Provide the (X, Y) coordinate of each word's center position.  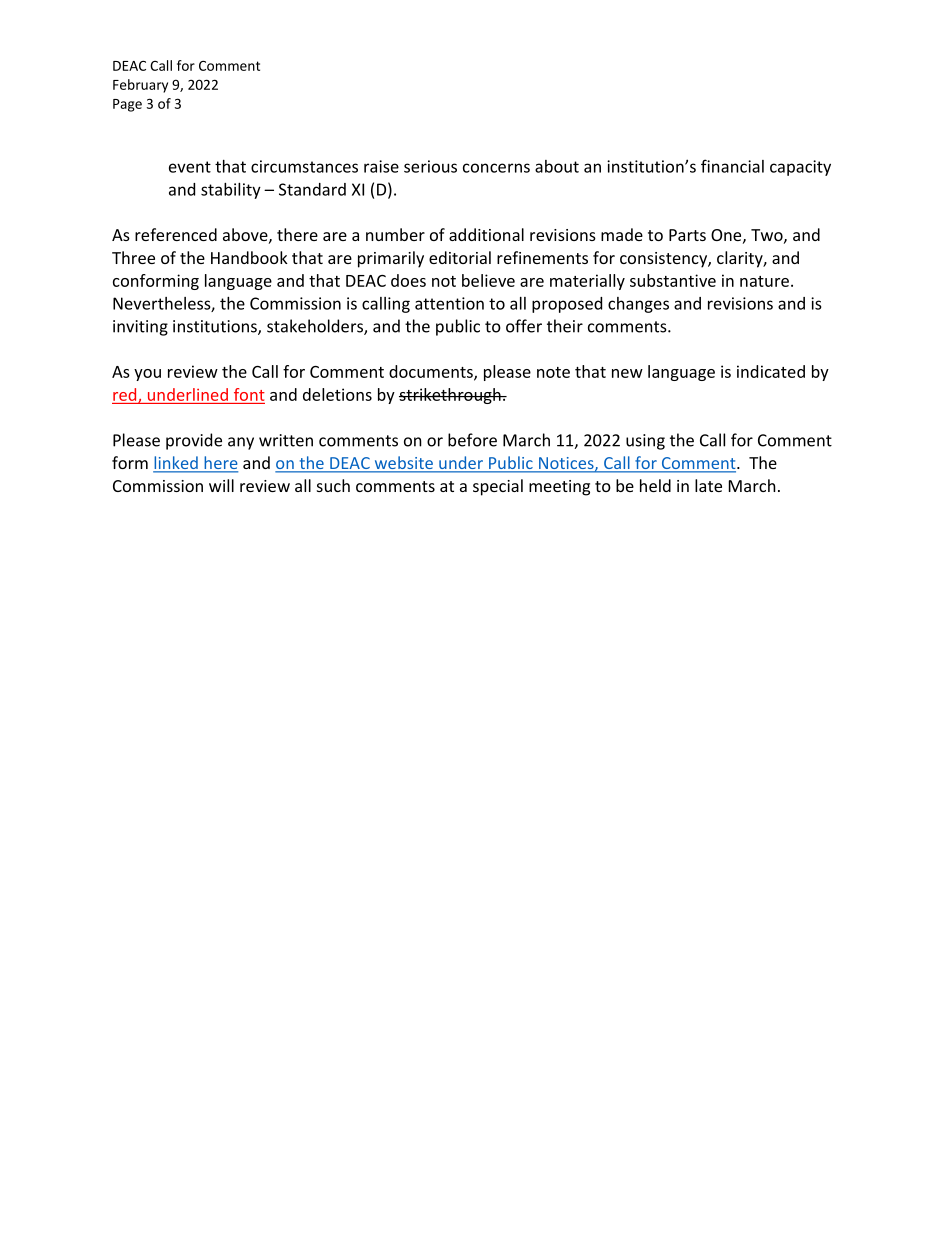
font (249, 394)
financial (732, 166)
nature (764, 281)
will (221, 485)
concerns (496, 168)
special (498, 487)
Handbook (249, 257)
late (708, 485)
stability (231, 191)
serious (430, 166)
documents (432, 372)
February (140, 86)
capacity (800, 168)
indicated (771, 371)
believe (488, 280)
